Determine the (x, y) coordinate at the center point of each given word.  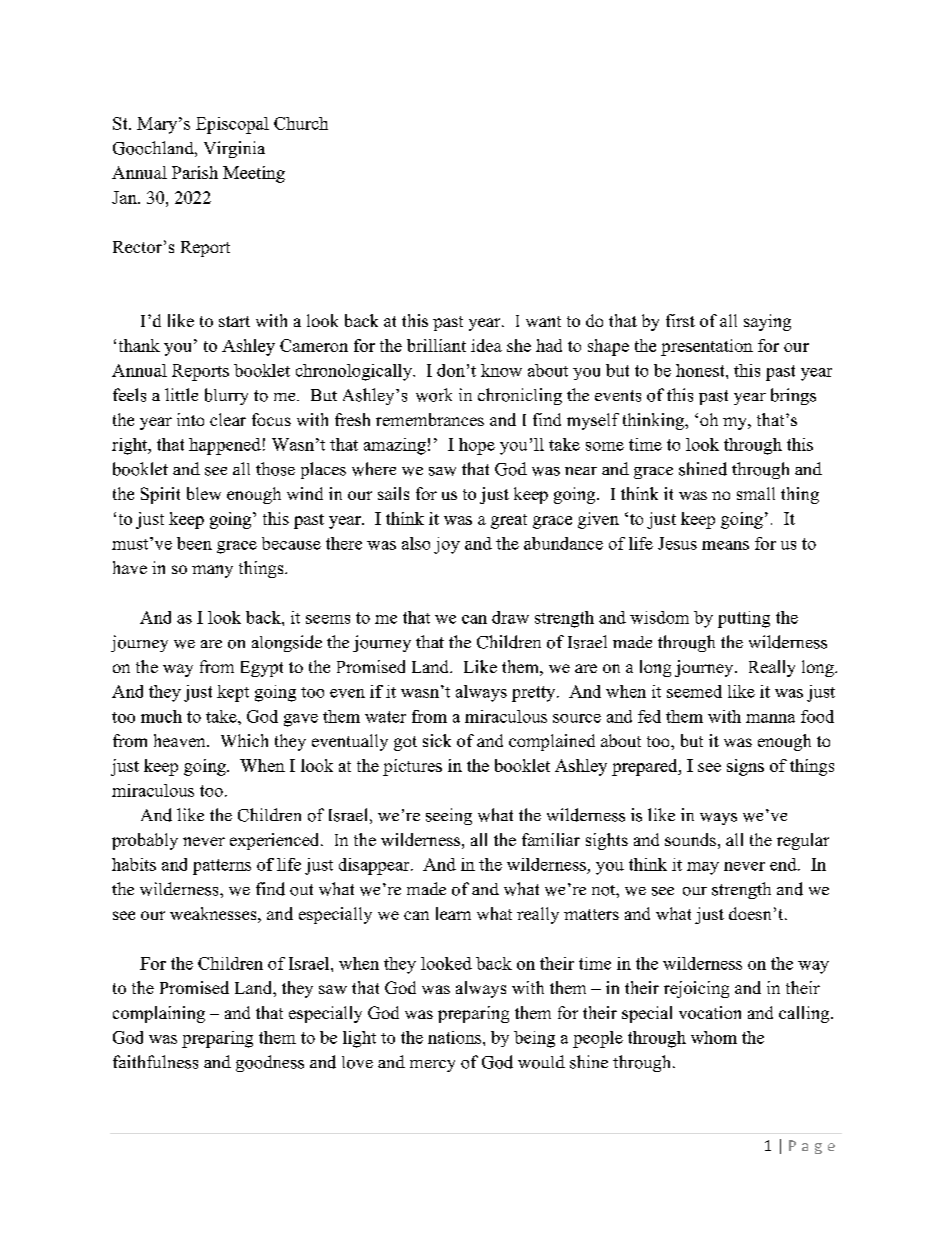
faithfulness (155, 1062)
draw (510, 617)
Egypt (262, 669)
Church (301, 123)
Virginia (234, 149)
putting (744, 619)
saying (767, 322)
